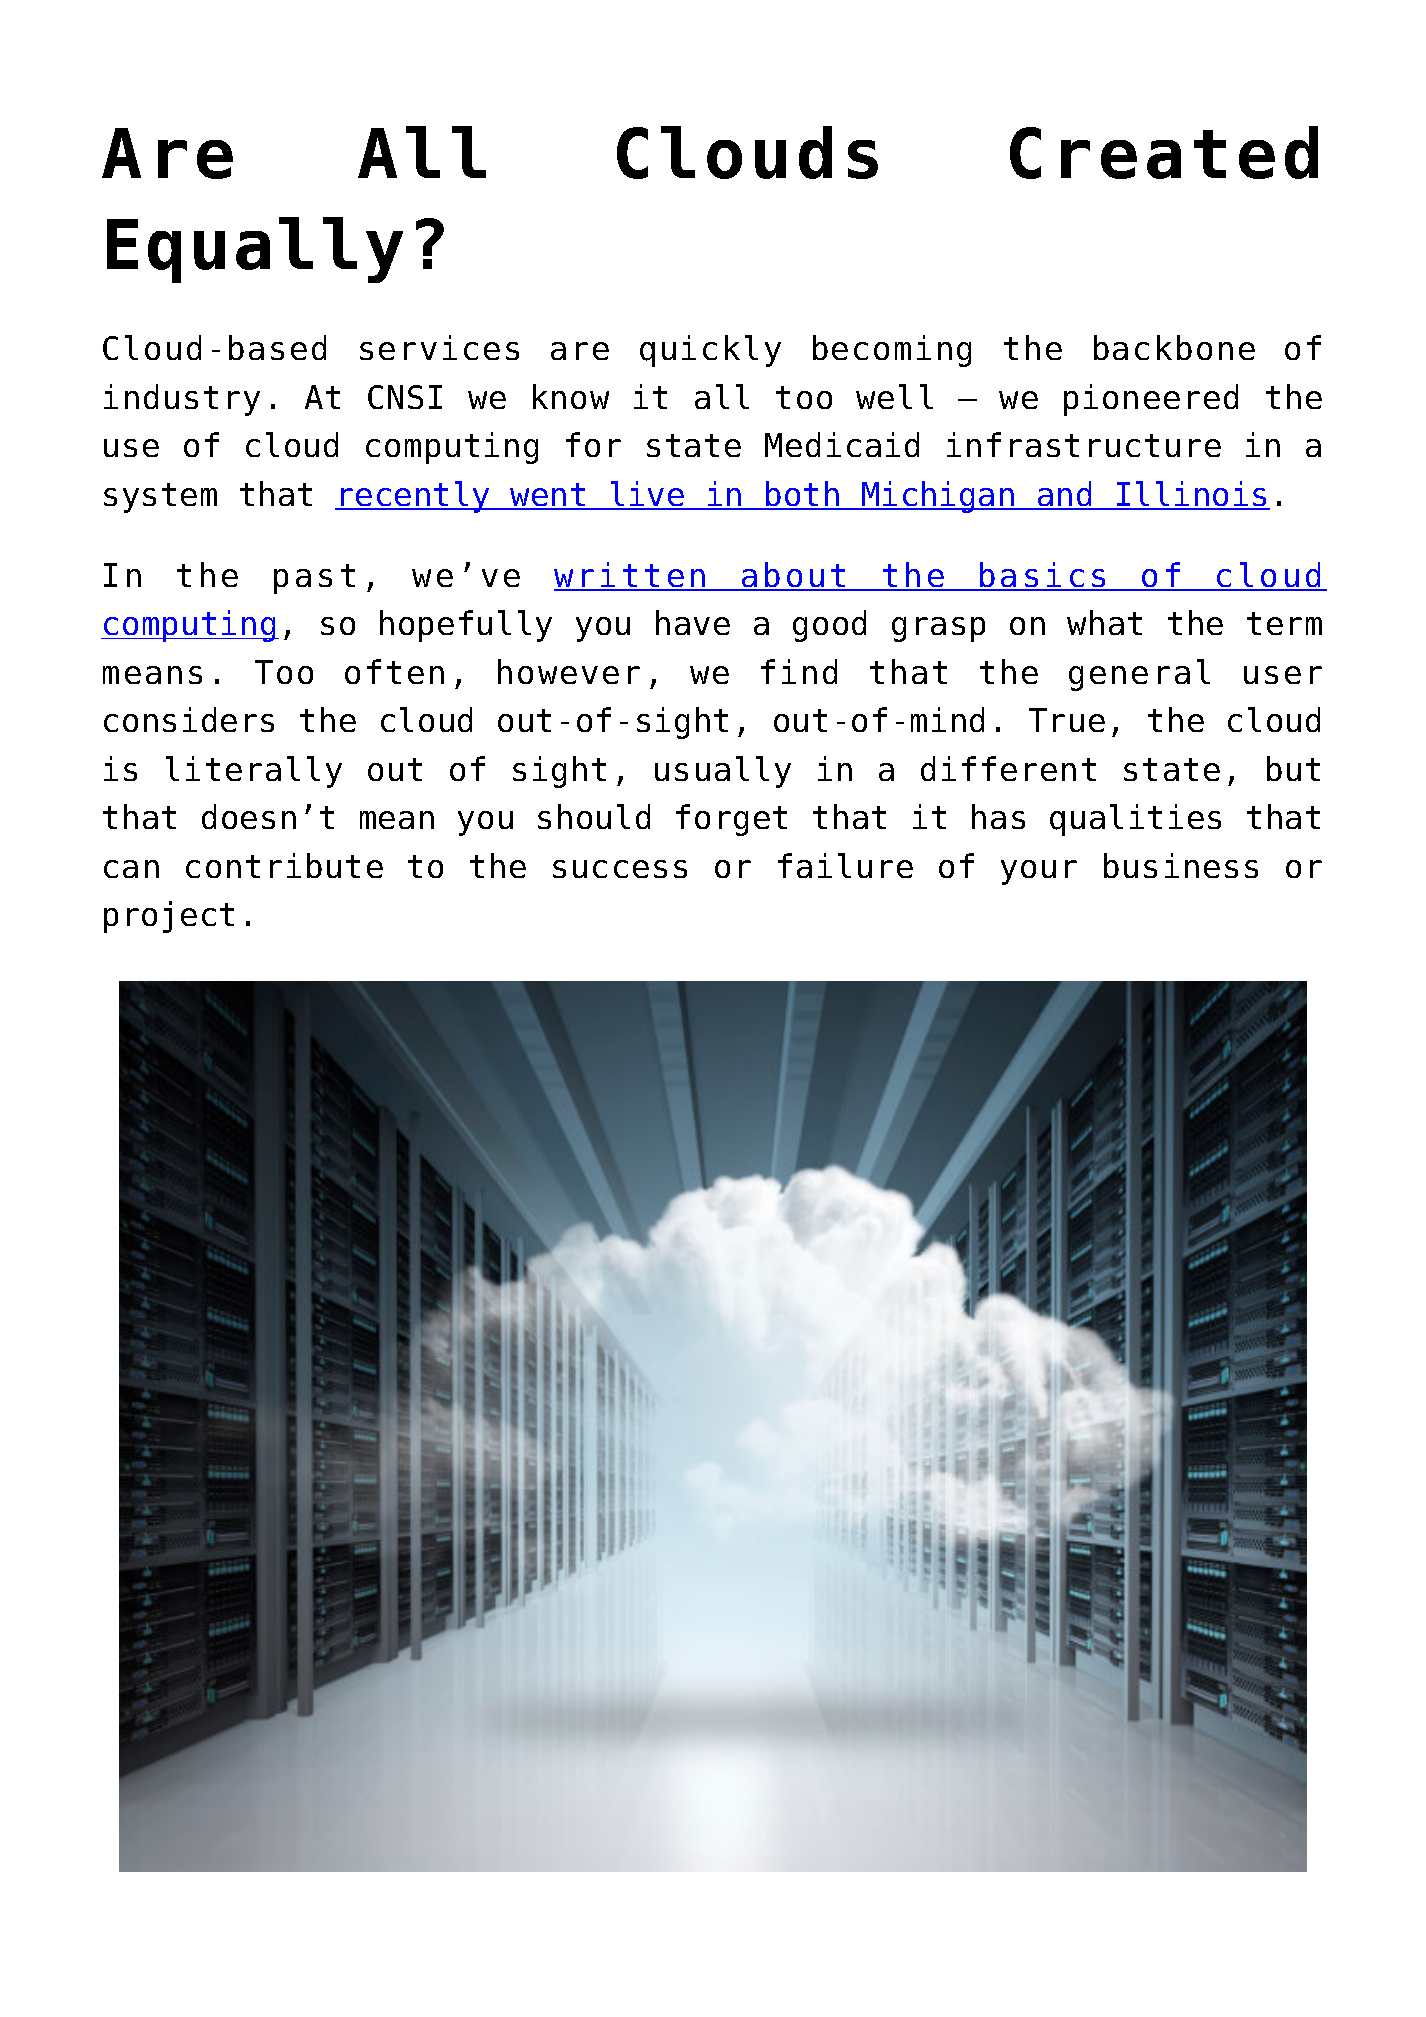 Image resolution: width=1426 pixels, height=2017 pixels. What do you see at coordinates (255, 250) in the document?
I see `Equally` at bounding box center [255, 250].
